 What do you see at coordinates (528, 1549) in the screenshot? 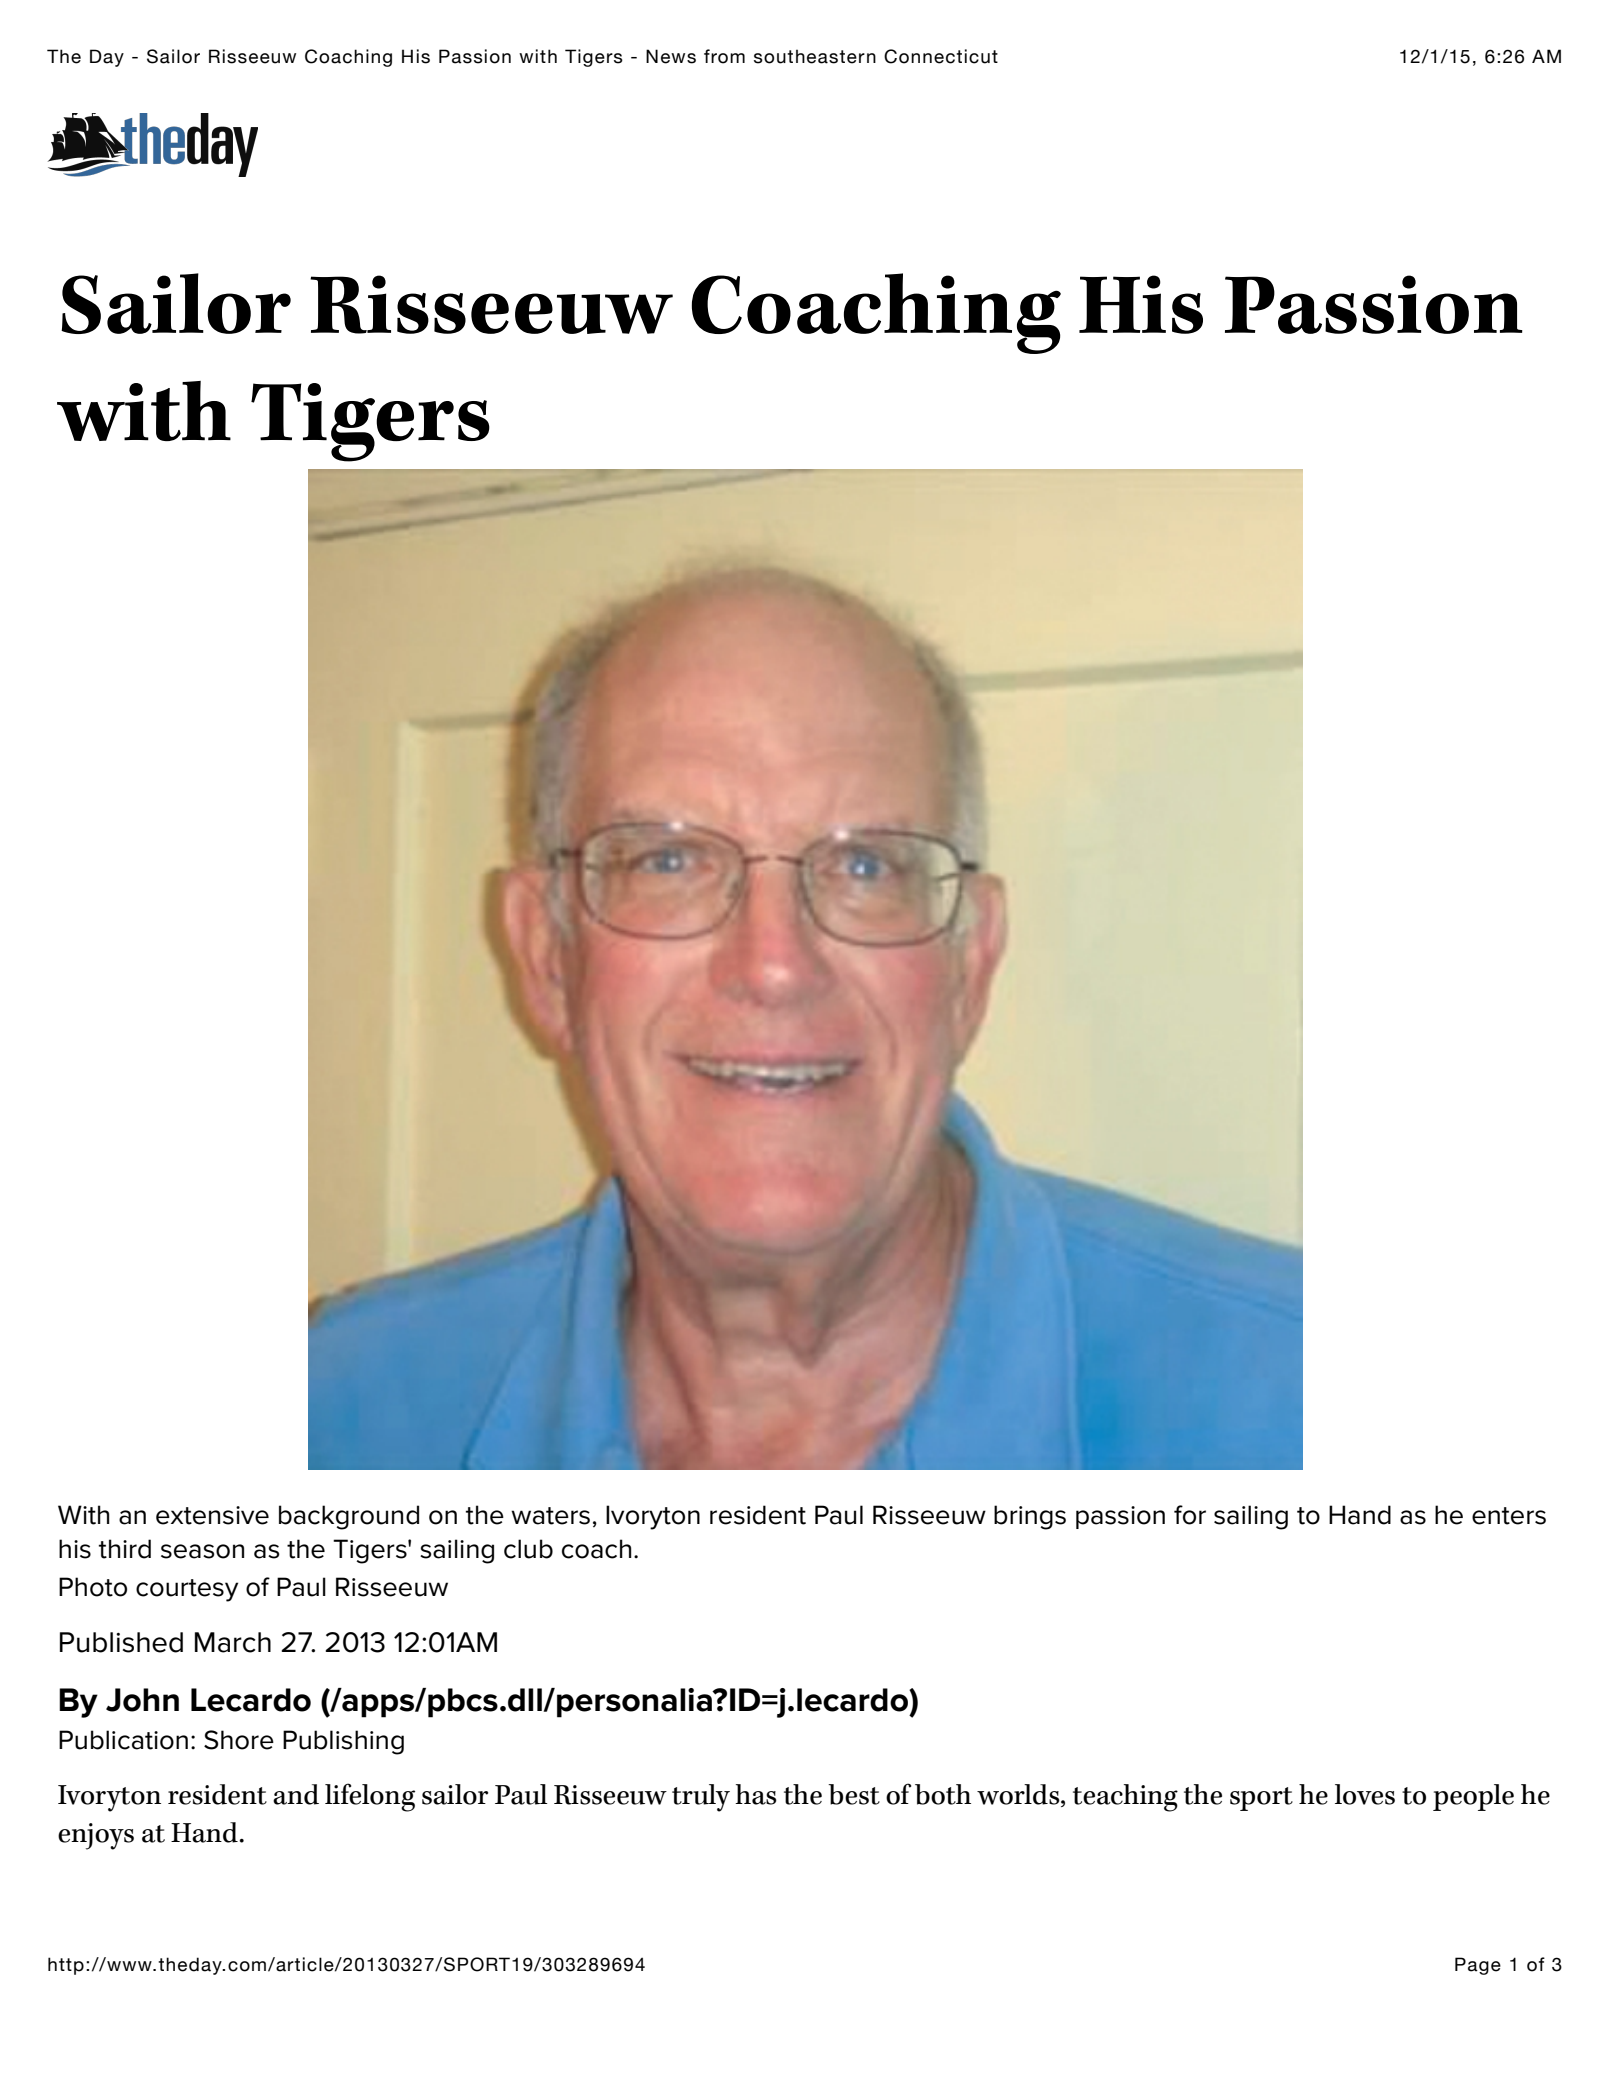
I see `club` at bounding box center [528, 1549].
